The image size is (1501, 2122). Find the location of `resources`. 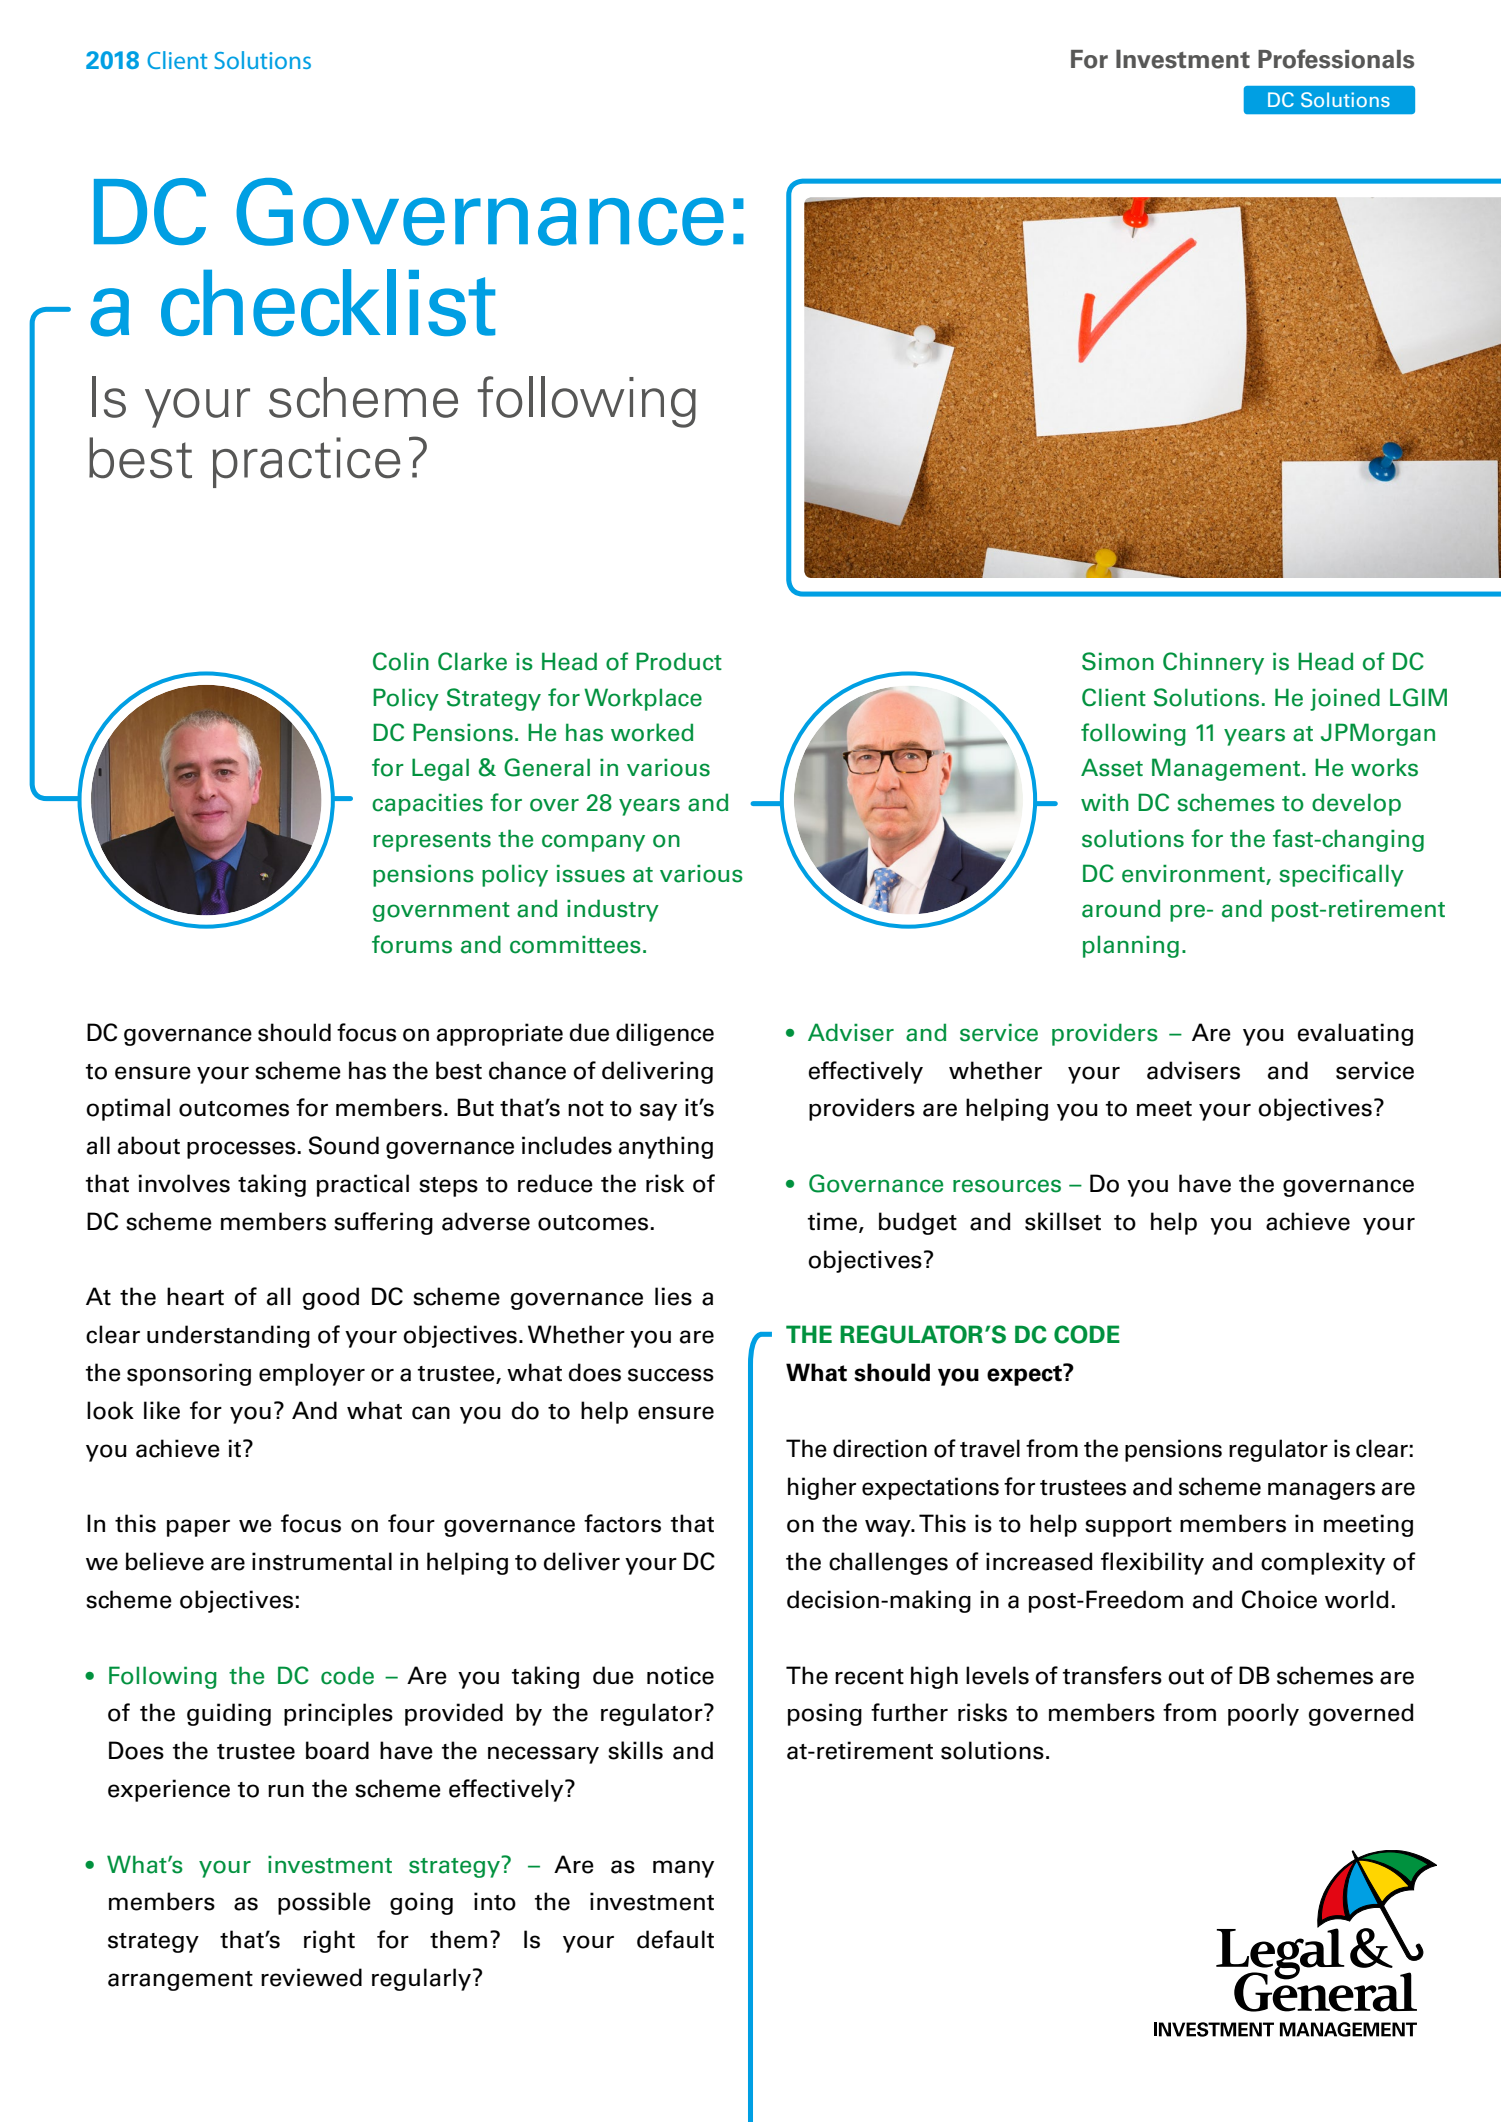

resources is located at coordinates (1007, 1186).
